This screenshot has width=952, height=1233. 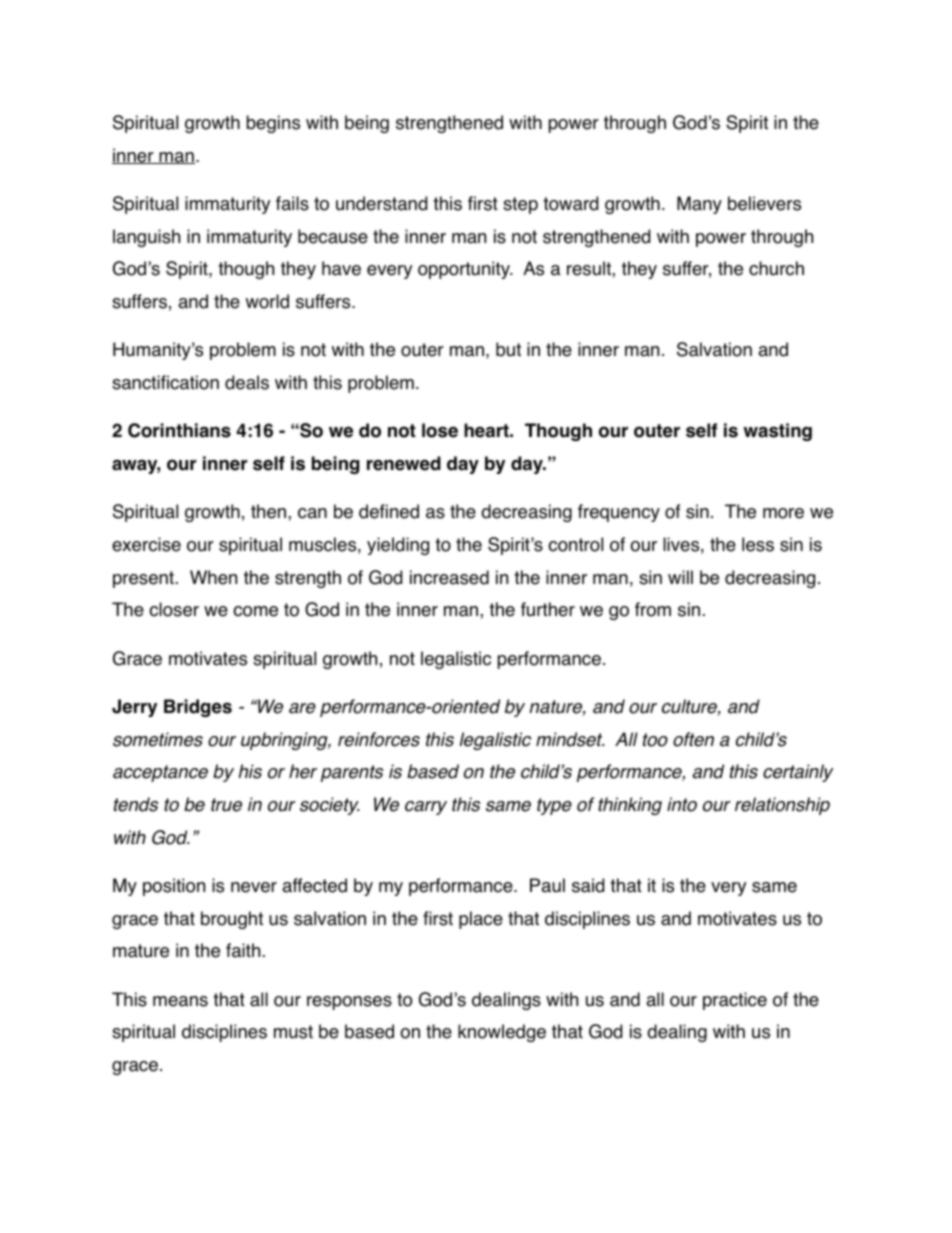 What do you see at coordinates (180, 1001) in the screenshot?
I see `means` at bounding box center [180, 1001].
